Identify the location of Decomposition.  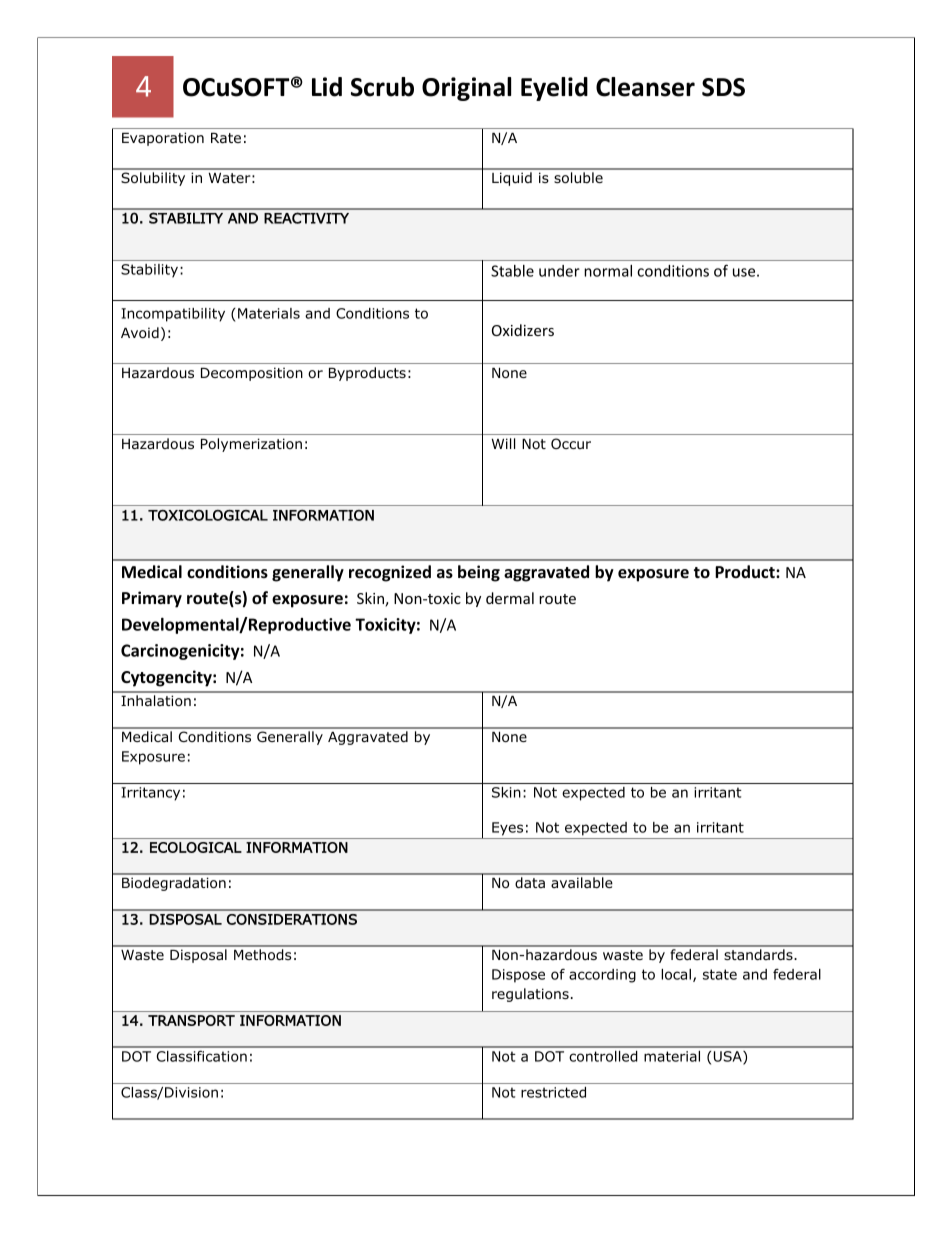
(252, 374).
